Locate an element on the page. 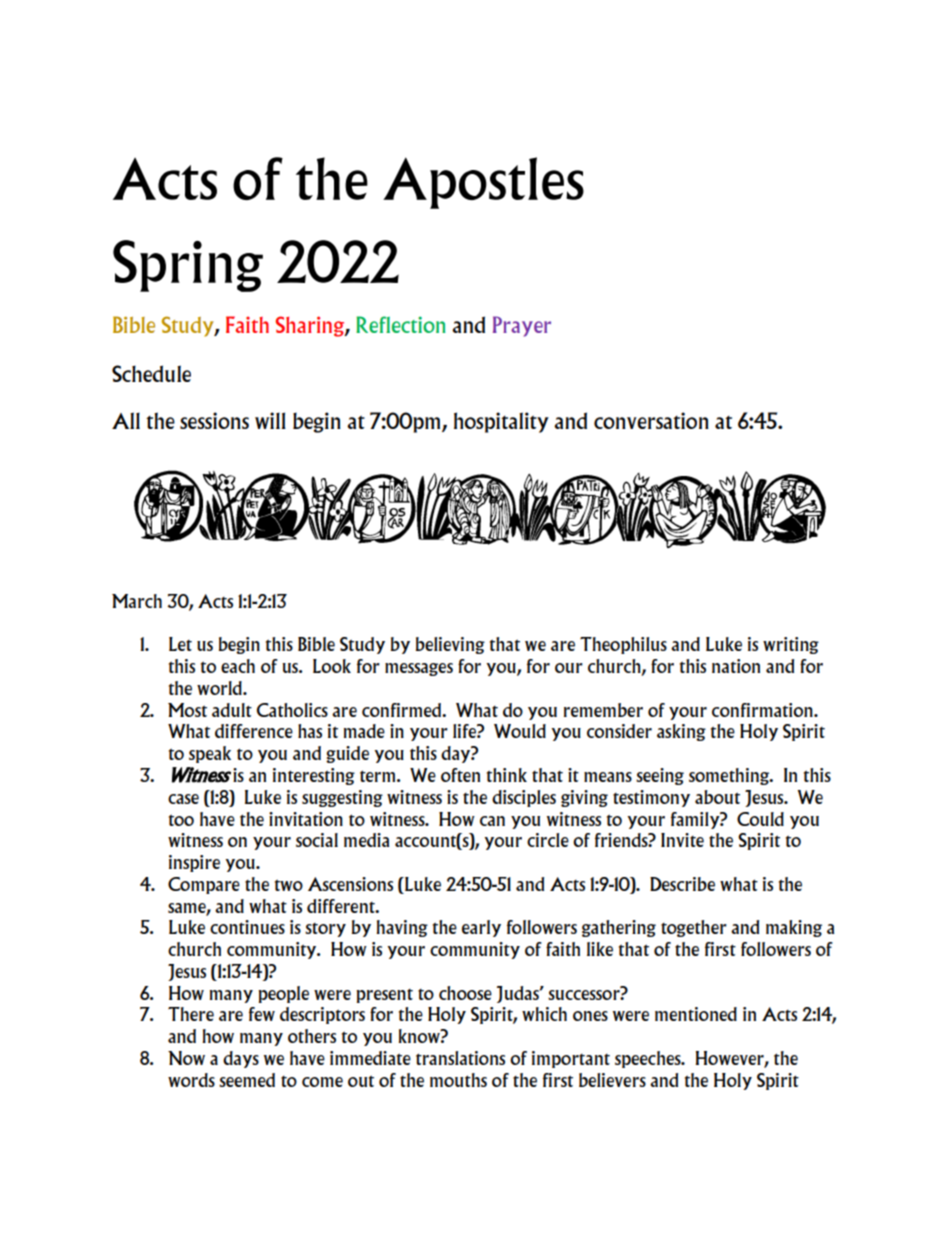 The image size is (952, 1233). Prayer is located at coordinates (522, 326).
